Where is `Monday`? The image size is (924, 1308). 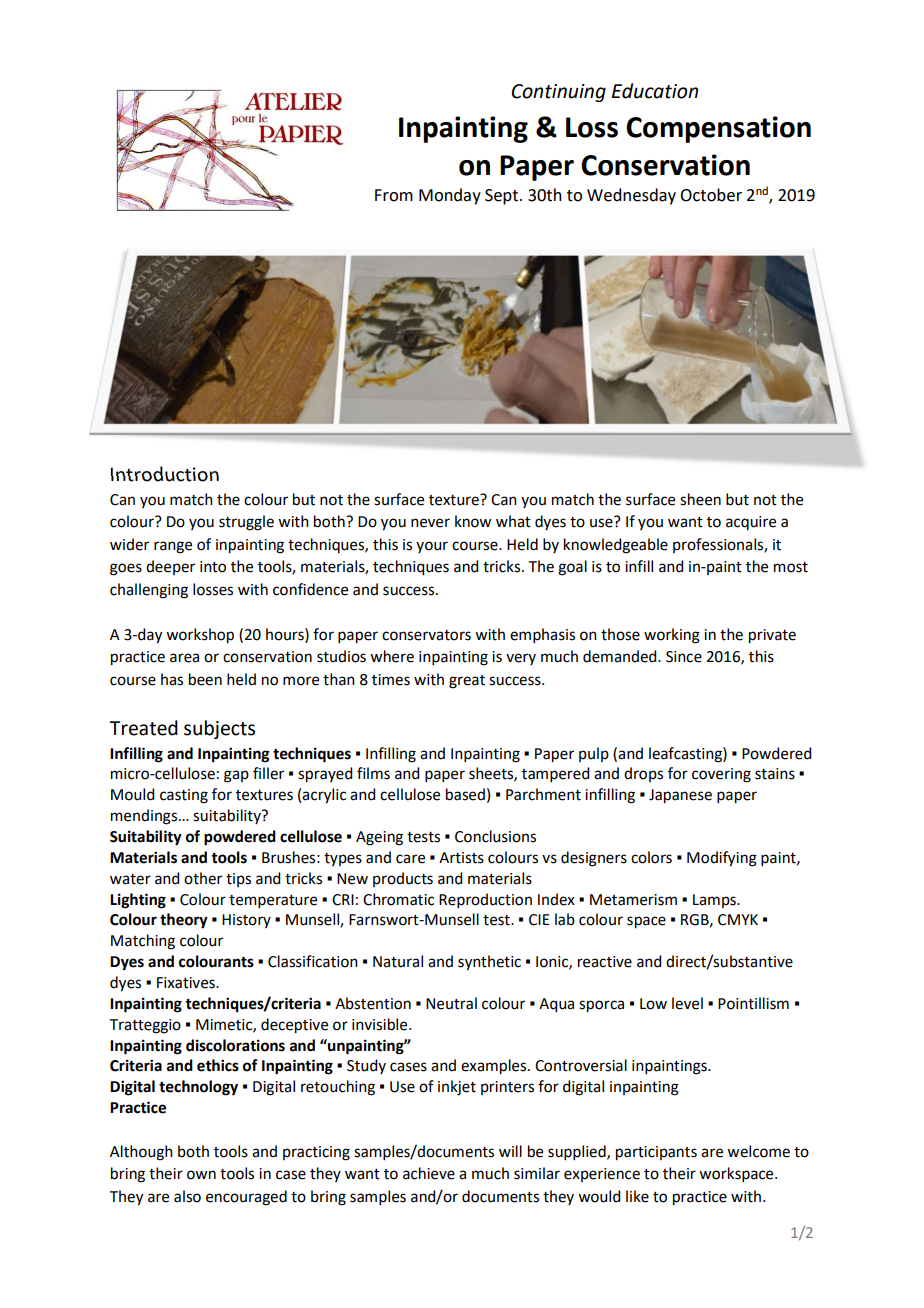
Monday is located at coordinates (450, 196).
